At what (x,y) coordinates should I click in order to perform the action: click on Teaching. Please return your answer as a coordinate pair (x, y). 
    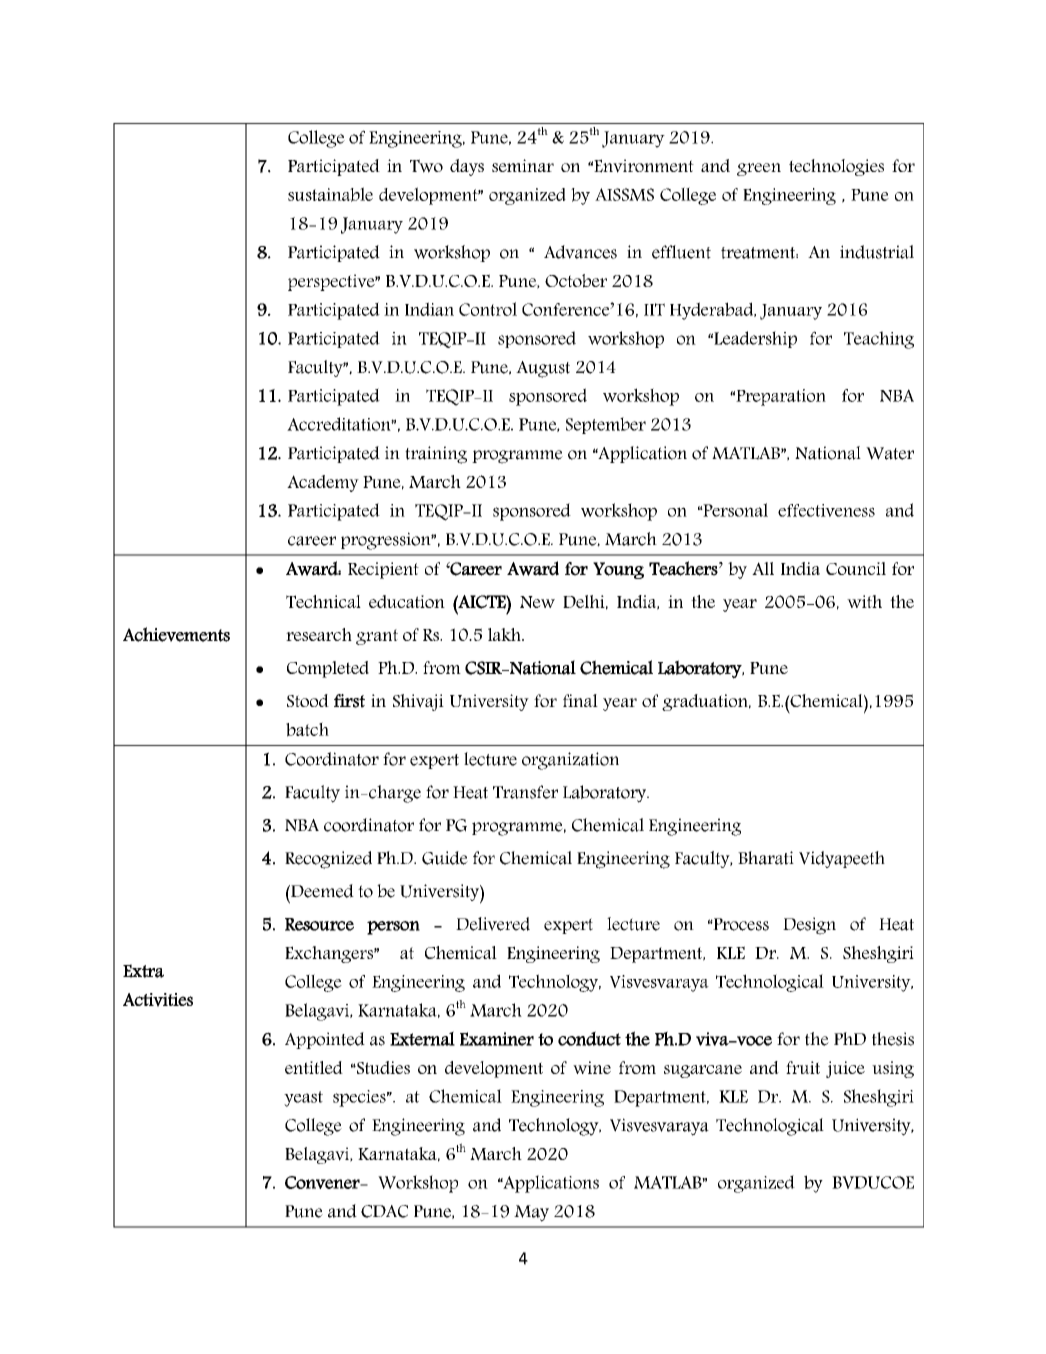
    Looking at the image, I should click on (879, 340).
